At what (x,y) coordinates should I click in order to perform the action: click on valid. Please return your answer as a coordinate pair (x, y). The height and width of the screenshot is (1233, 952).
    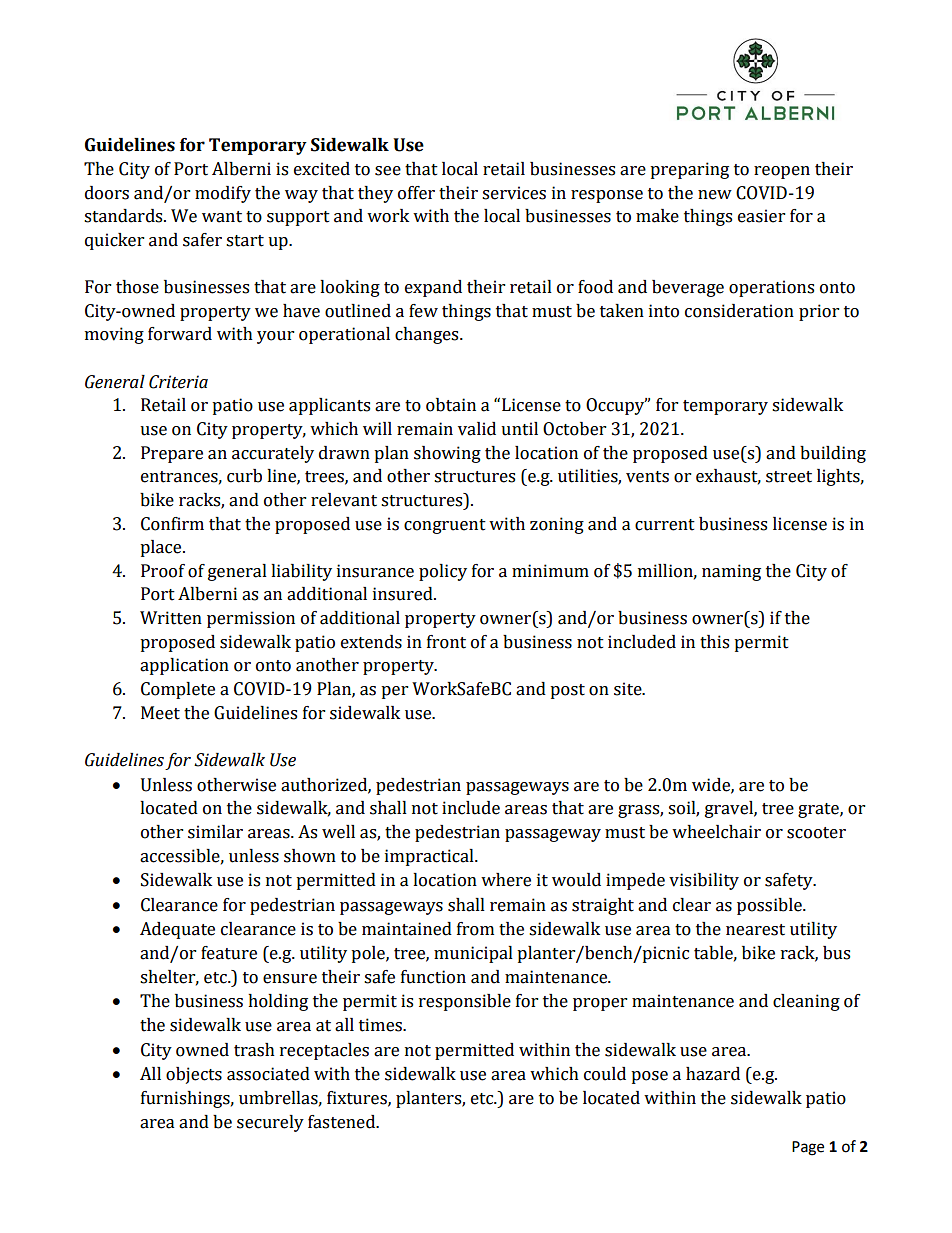
    Looking at the image, I should click on (477, 429).
